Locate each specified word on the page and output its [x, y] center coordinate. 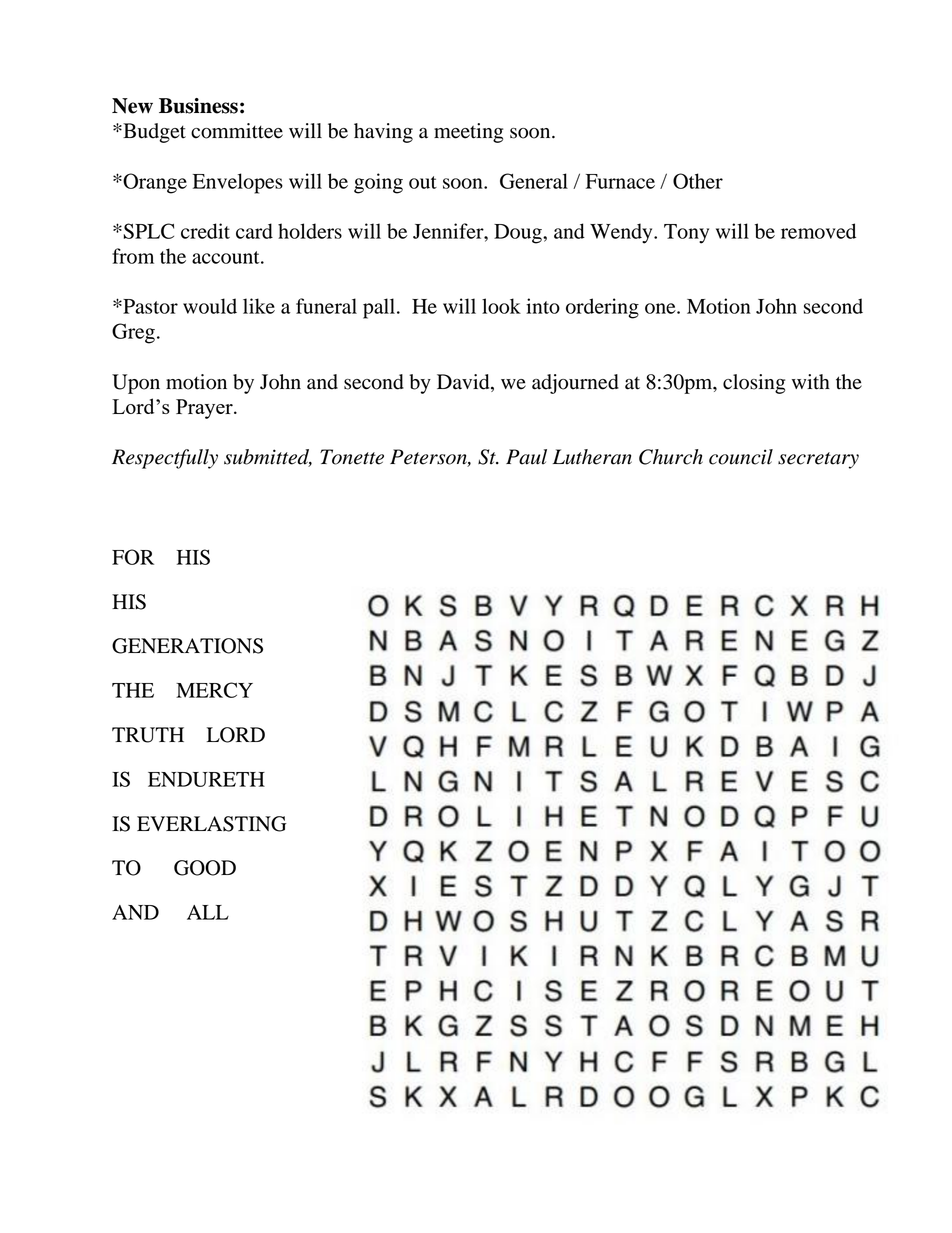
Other [698, 181]
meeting [468, 133]
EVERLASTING [212, 824]
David [464, 383]
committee [237, 131]
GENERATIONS [187, 646]
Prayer [205, 409]
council [741, 457]
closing [754, 384]
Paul [526, 457]
